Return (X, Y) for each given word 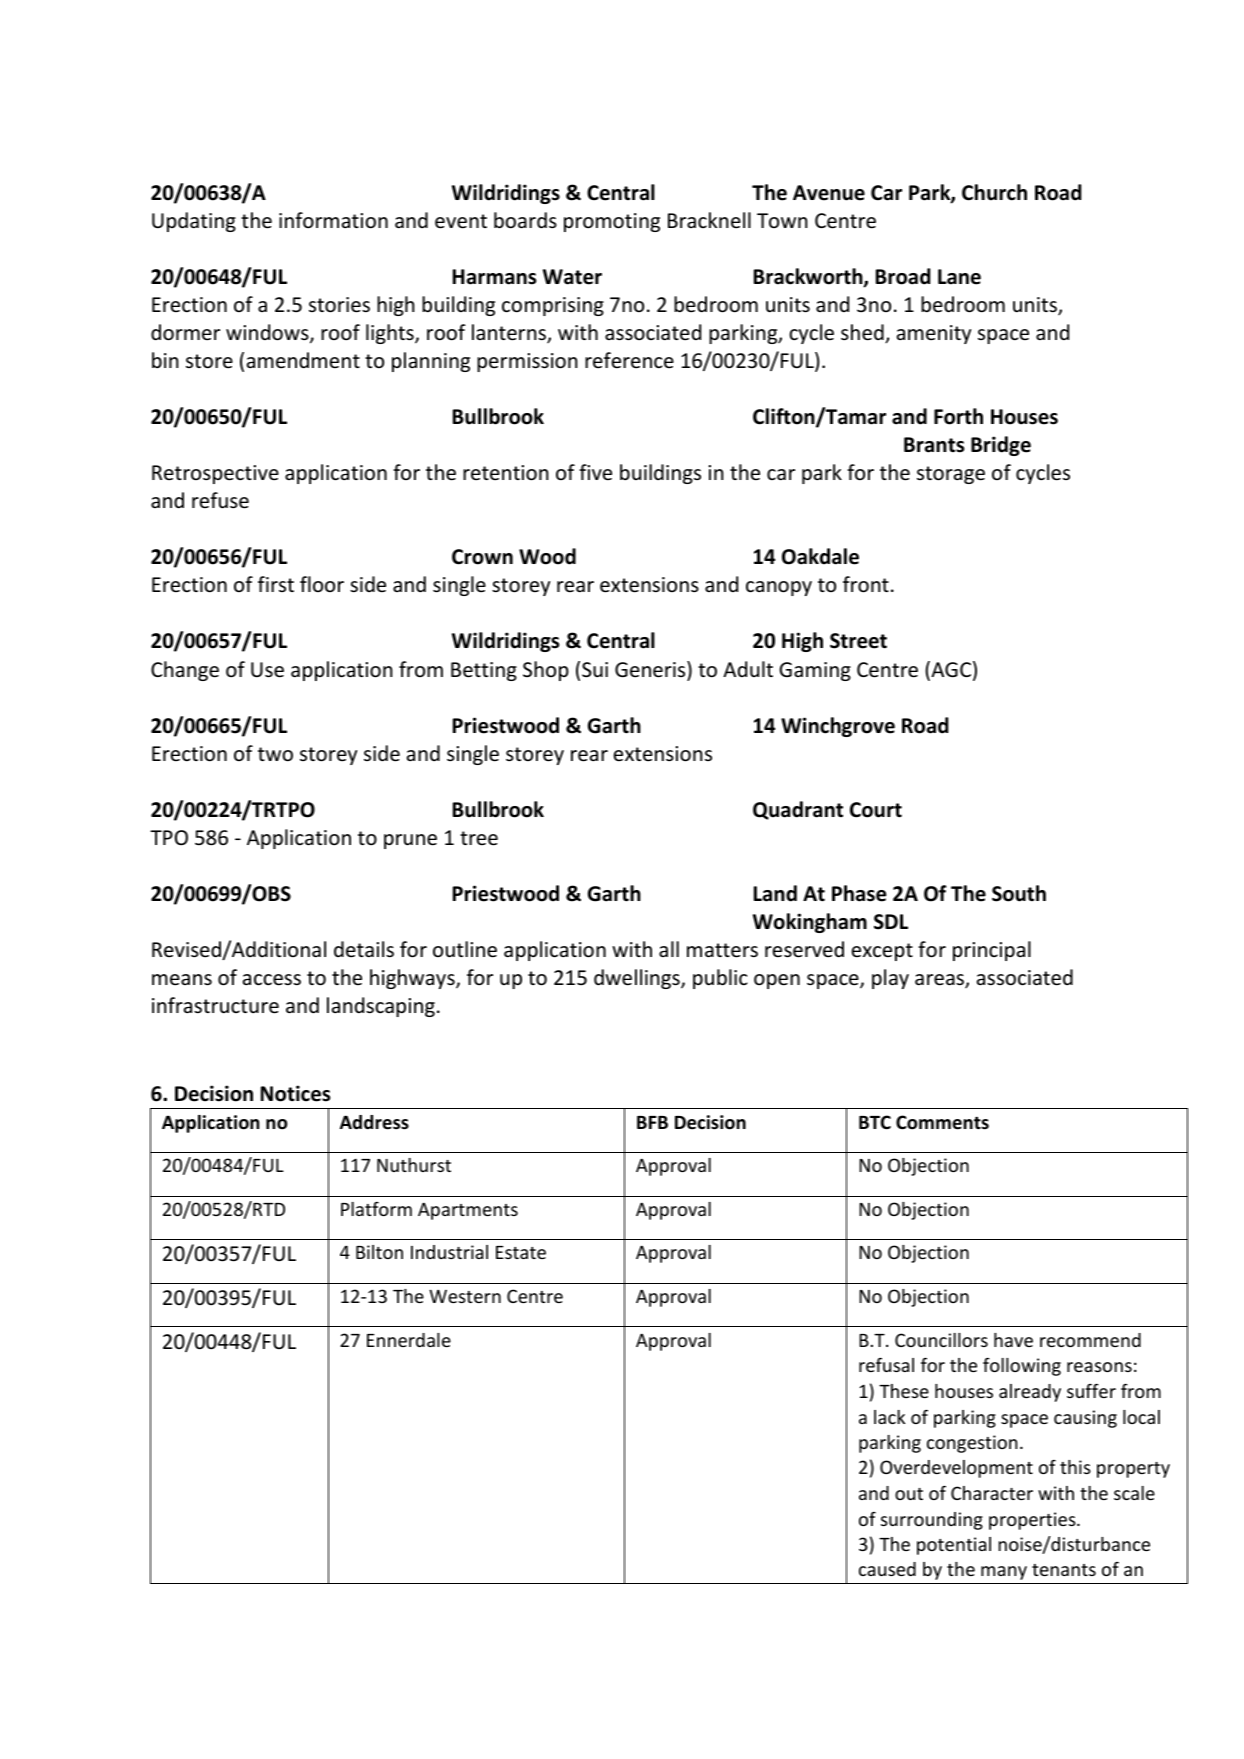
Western (465, 1296)
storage (951, 475)
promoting (612, 222)
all (669, 949)
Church (994, 192)
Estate (521, 1252)
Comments (942, 1122)
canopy (779, 588)
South (1019, 893)
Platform (376, 1209)
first (276, 584)
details (364, 949)
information (333, 220)
